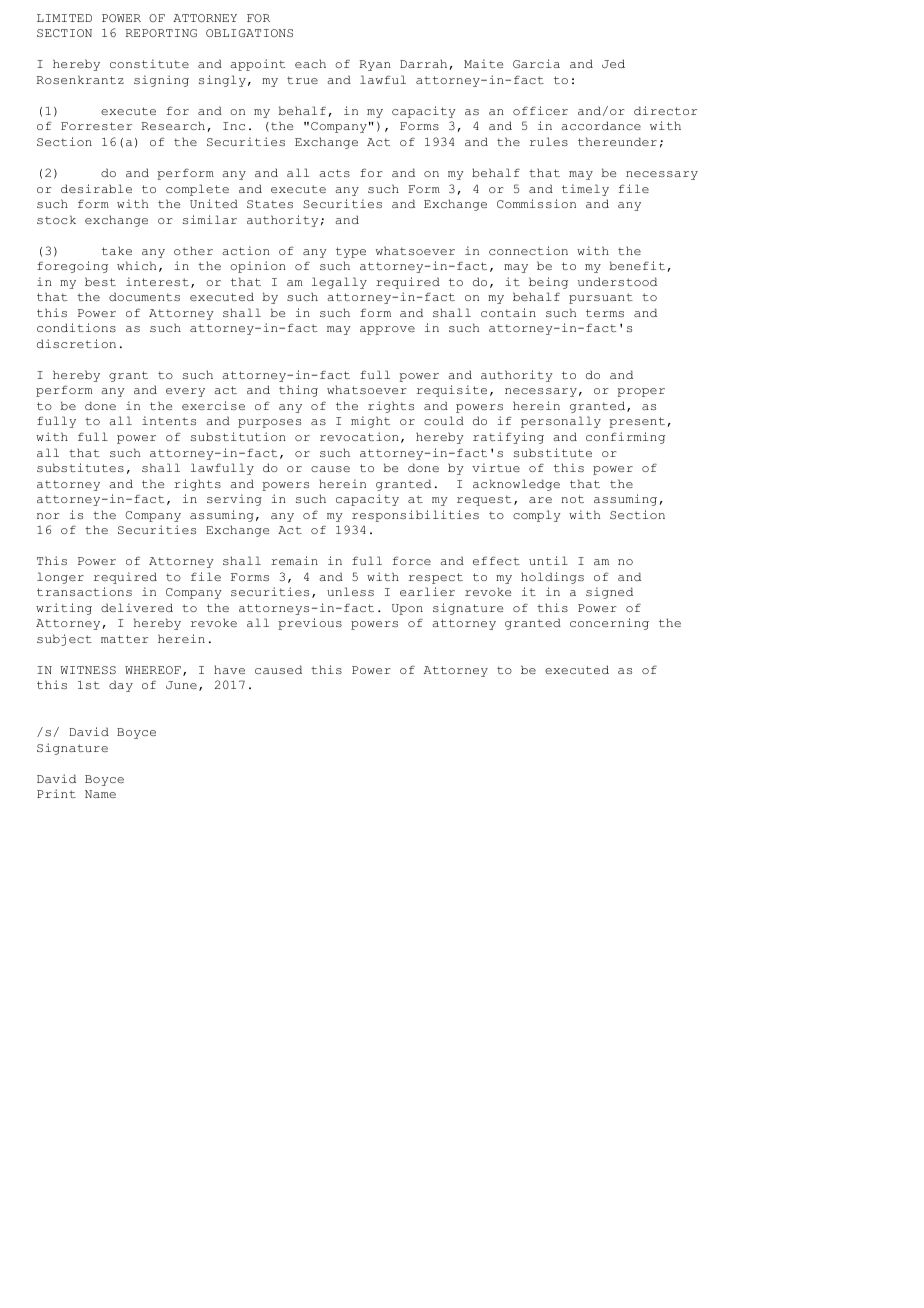  What do you see at coordinates (100, 281) in the screenshot?
I see `best` at bounding box center [100, 281].
